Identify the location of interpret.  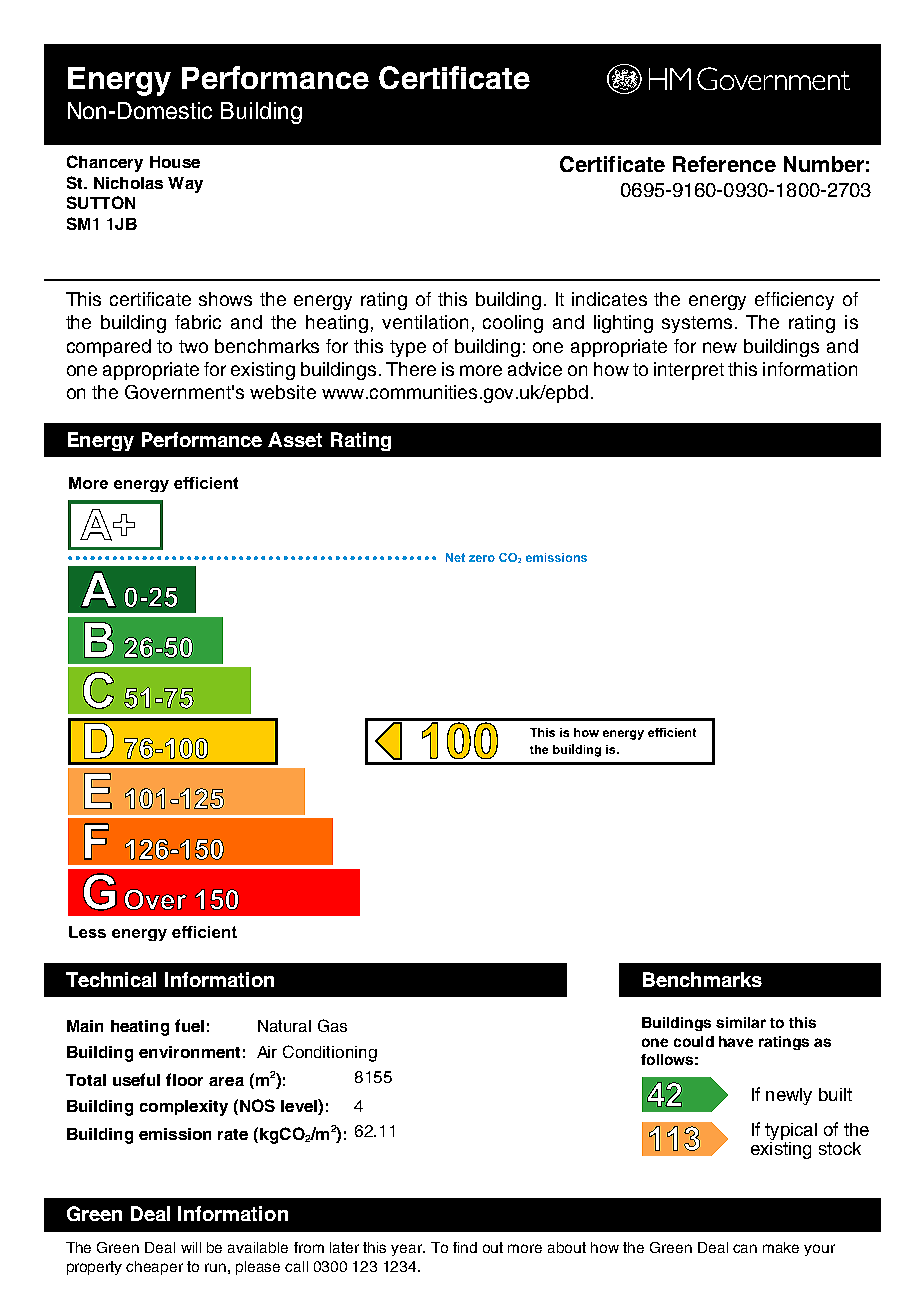
(689, 371).
